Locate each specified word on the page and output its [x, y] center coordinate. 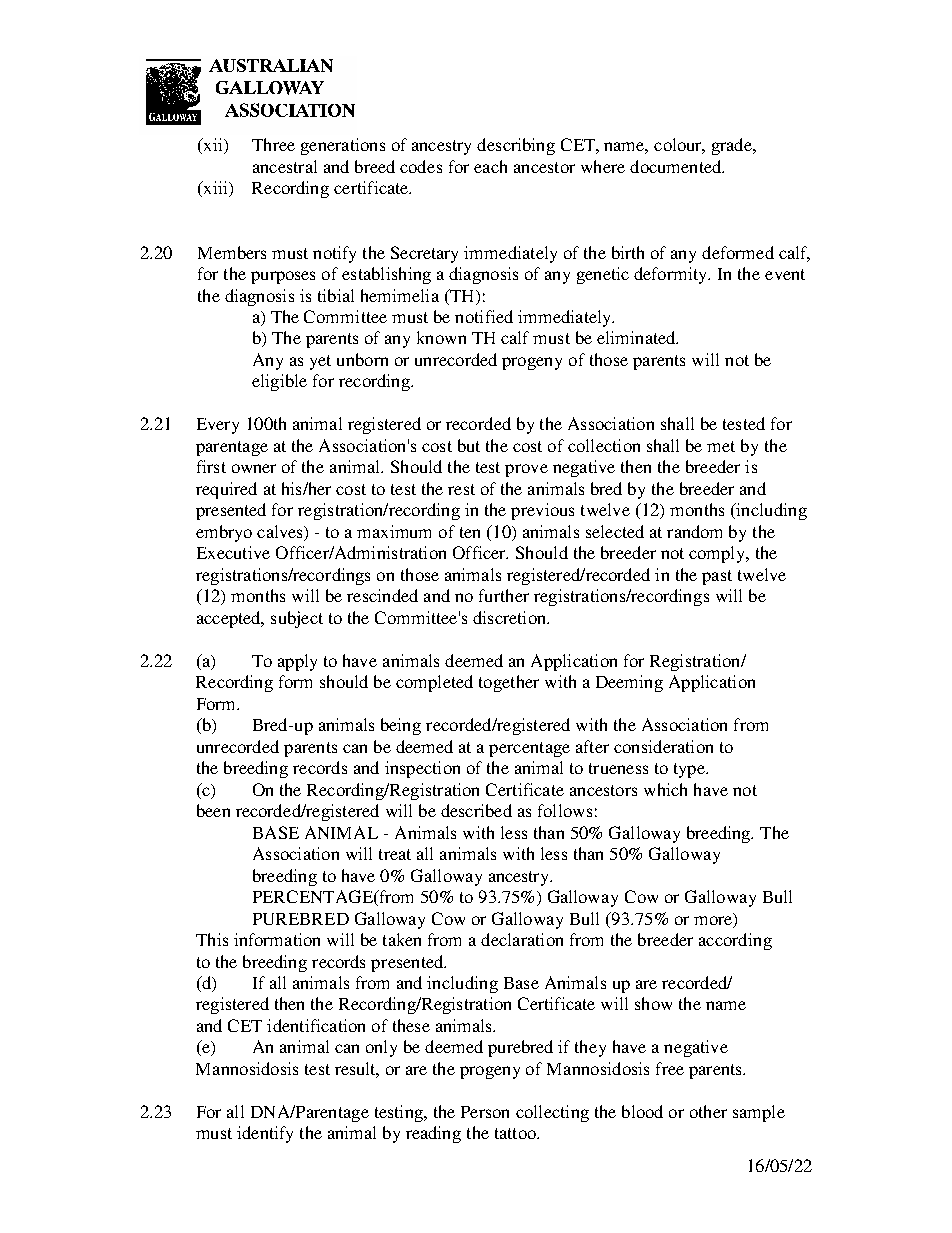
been [213, 810]
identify [265, 1134]
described [476, 810]
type [690, 770]
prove [526, 470]
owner [254, 468]
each [490, 166]
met [721, 446]
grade [733, 146]
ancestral [285, 166]
